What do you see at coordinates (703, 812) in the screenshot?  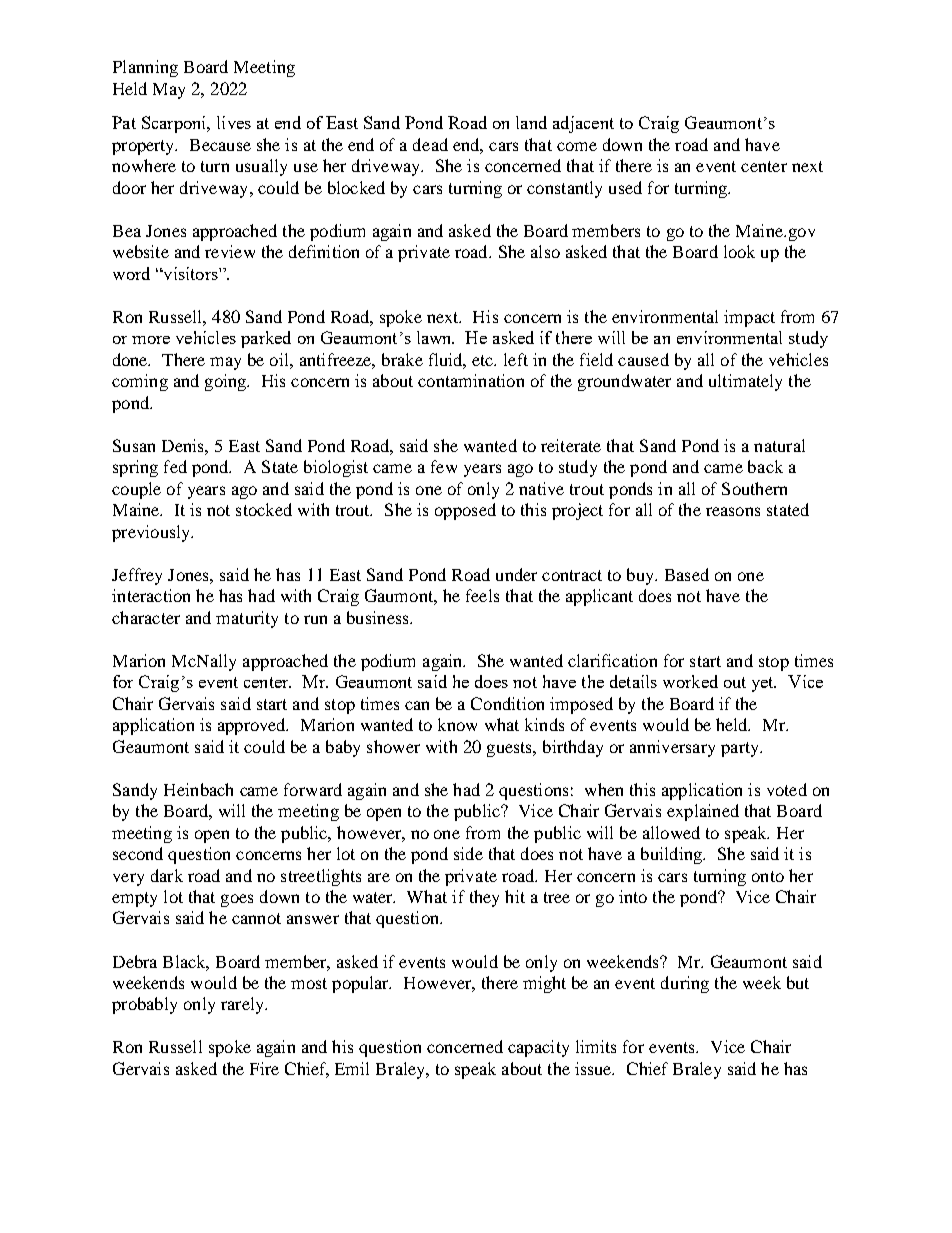 I see `explained` at bounding box center [703, 812].
